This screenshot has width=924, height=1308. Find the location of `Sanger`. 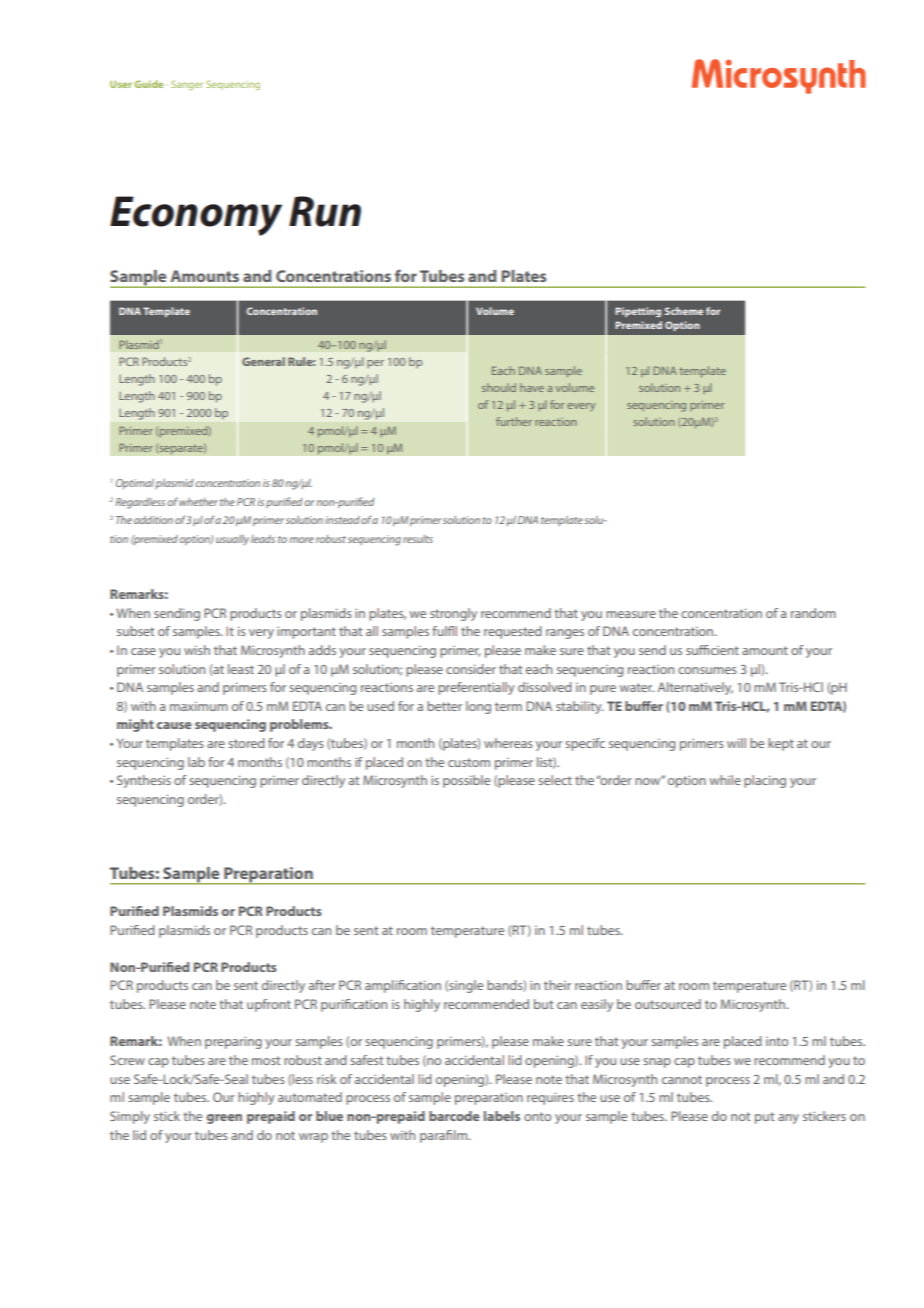

Sanger is located at coordinates (187, 85).
